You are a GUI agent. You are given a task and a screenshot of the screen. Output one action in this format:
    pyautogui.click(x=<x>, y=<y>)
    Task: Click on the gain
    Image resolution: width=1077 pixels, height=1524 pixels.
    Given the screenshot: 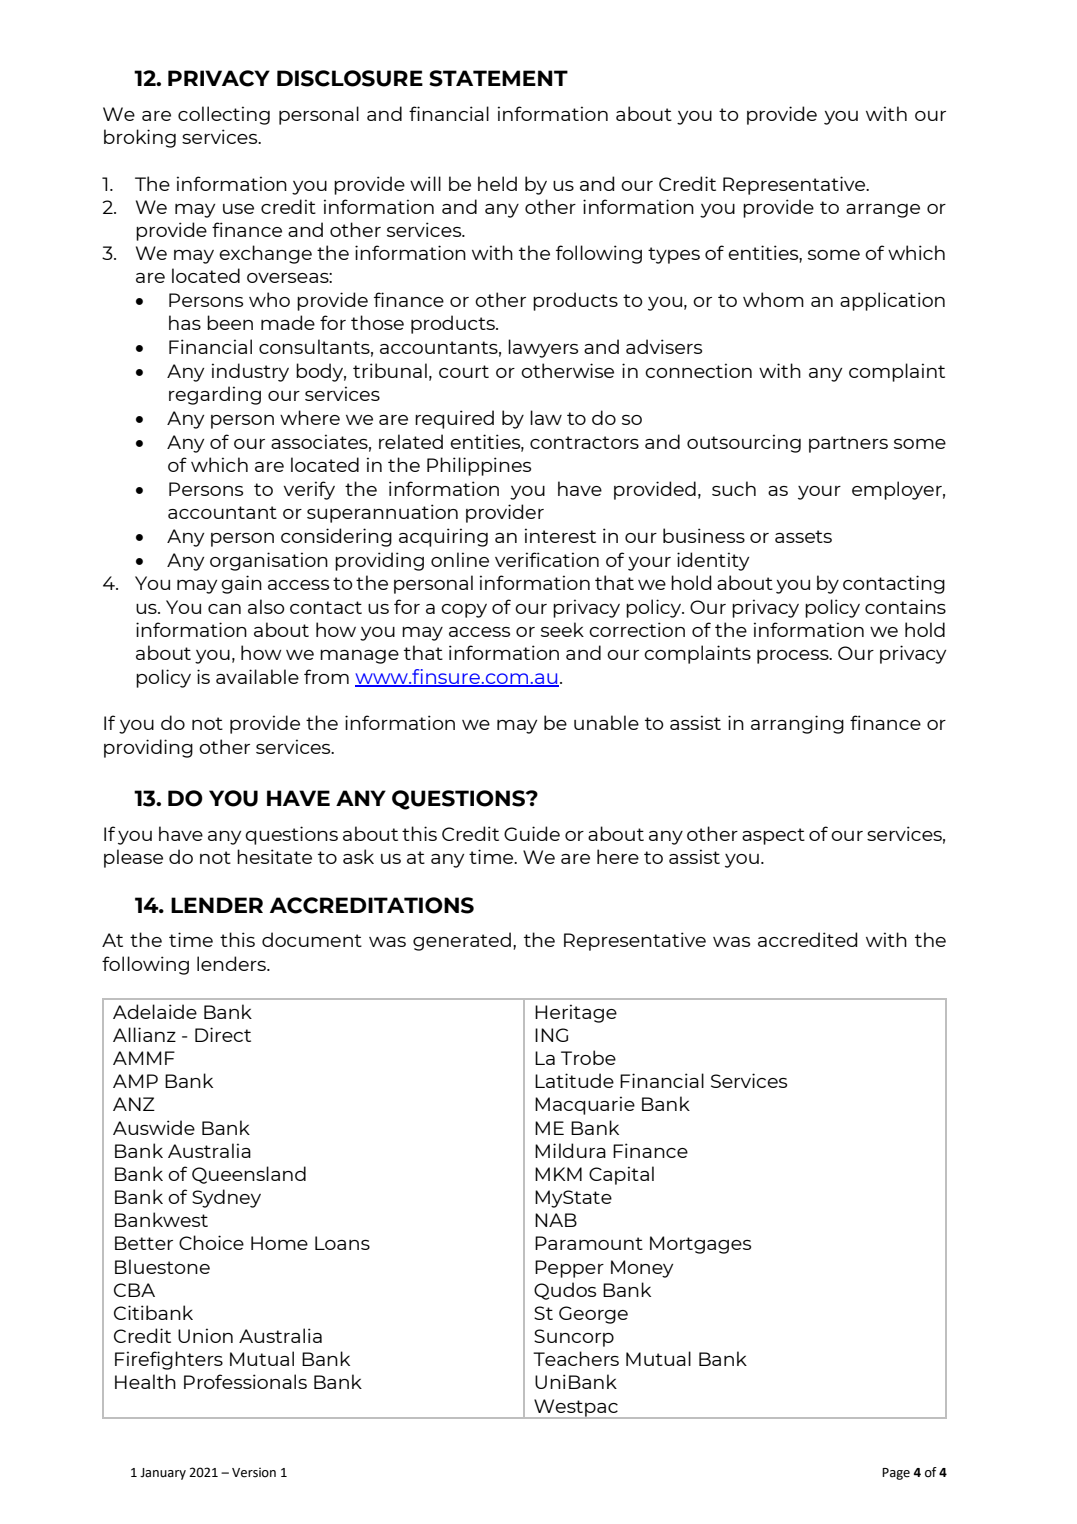 What is the action you would take?
    pyautogui.click(x=241, y=584)
